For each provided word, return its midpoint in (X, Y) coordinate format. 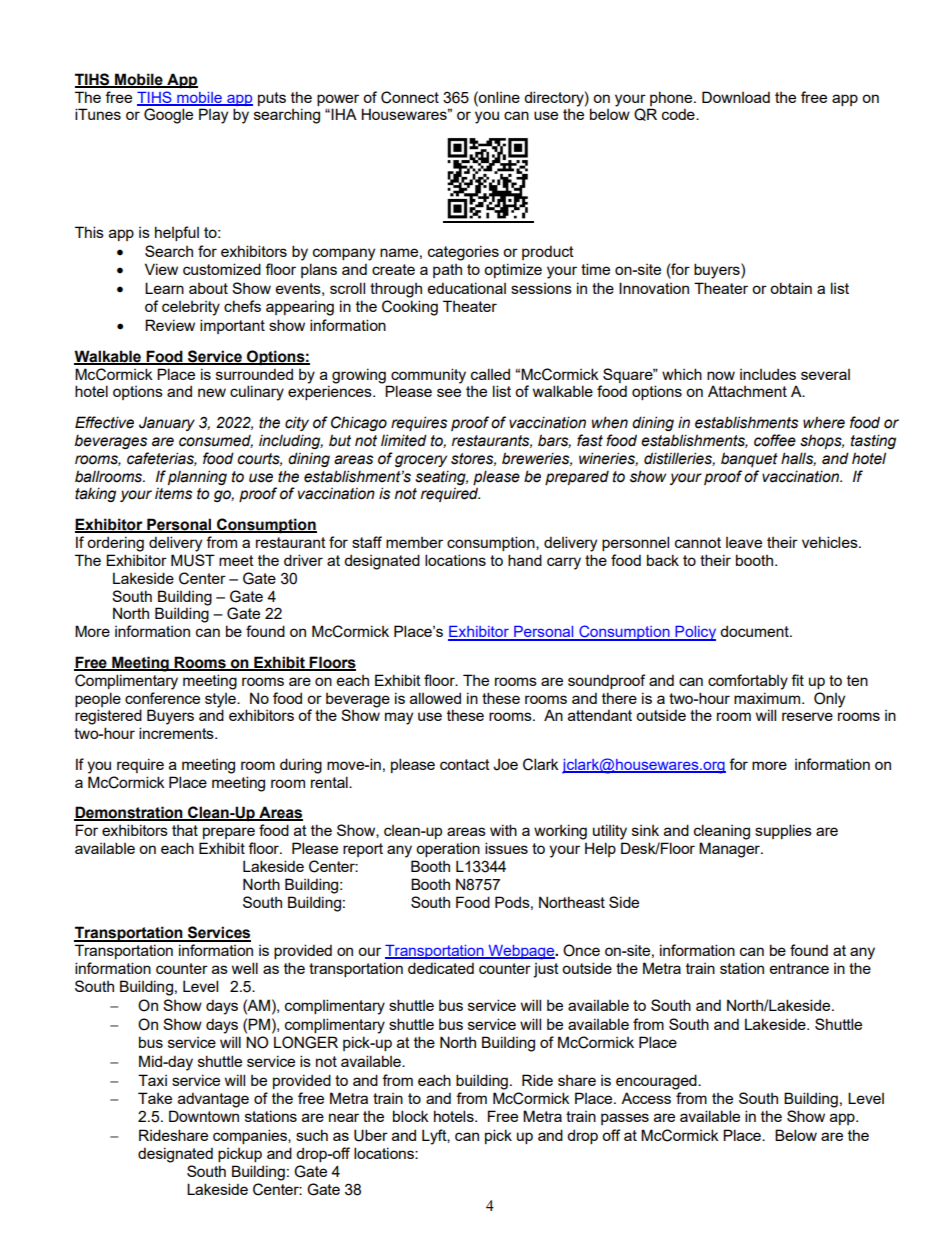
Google (168, 116)
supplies (783, 831)
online (498, 97)
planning (197, 477)
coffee (775, 440)
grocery (421, 461)
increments (177, 733)
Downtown (204, 1116)
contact (465, 764)
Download (736, 97)
